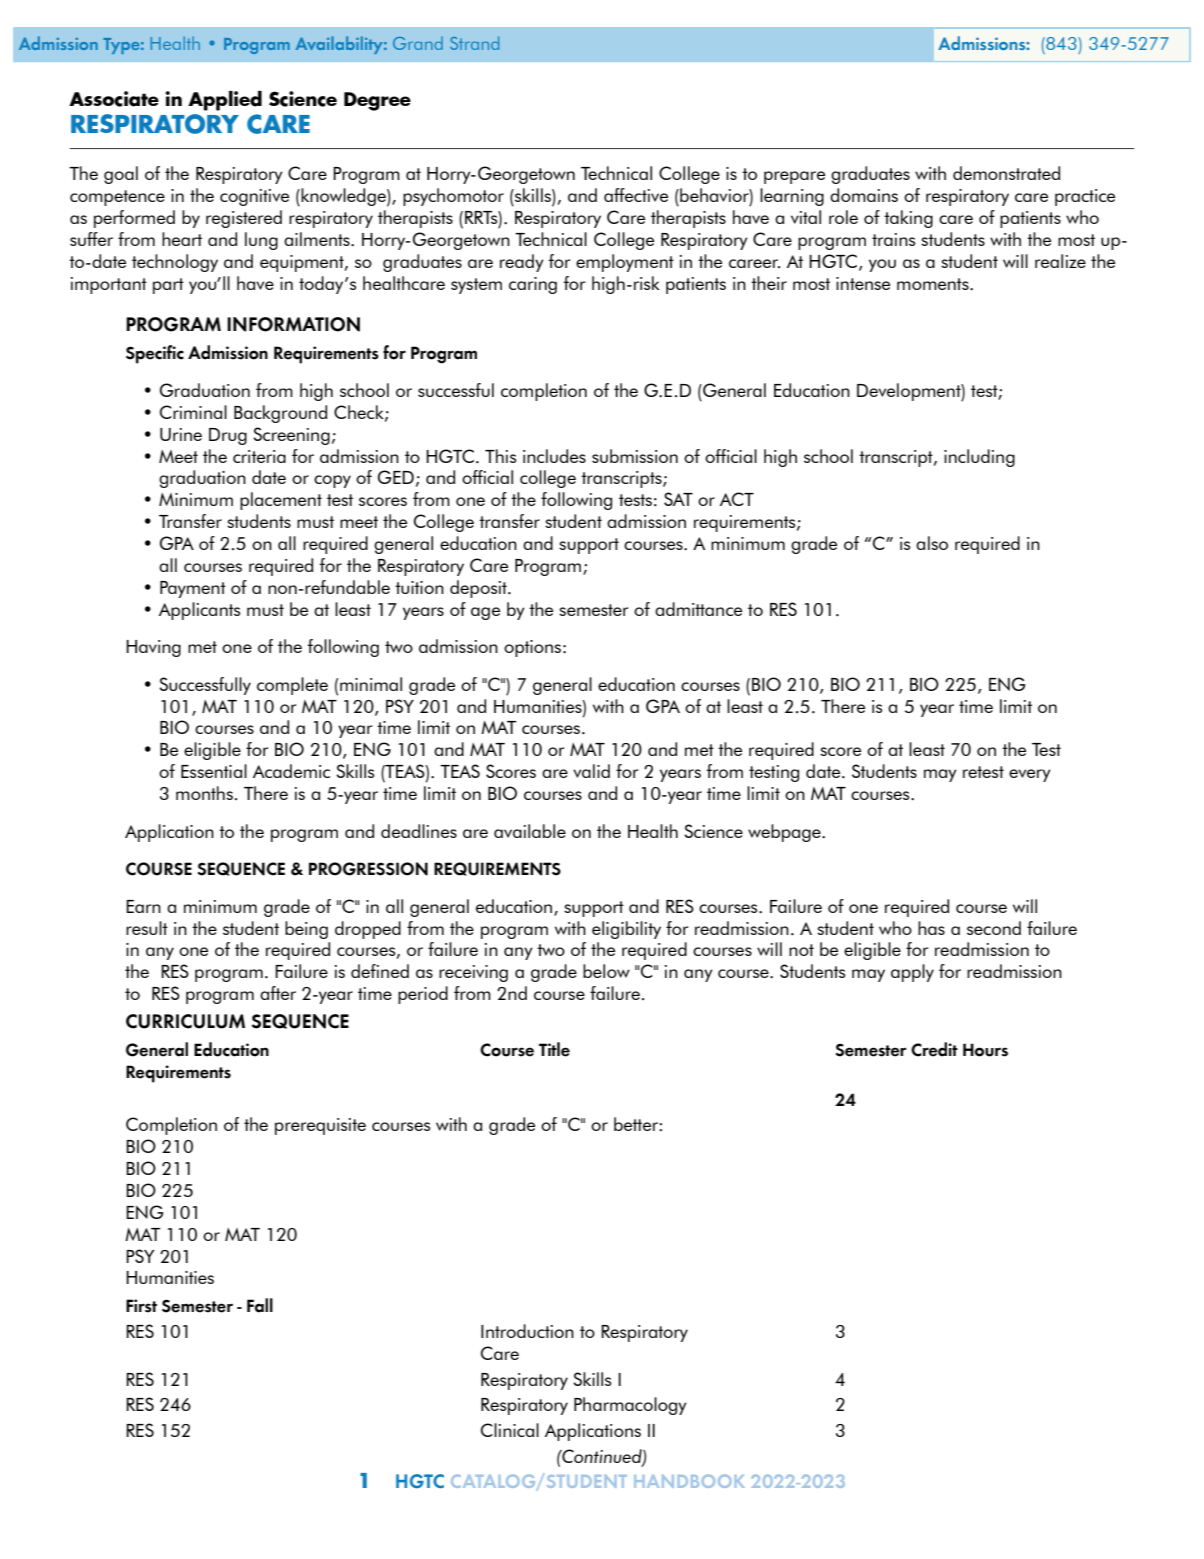  What do you see at coordinates (554, 1049) in the page?
I see `Title` at bounding box center [554, 1049].
